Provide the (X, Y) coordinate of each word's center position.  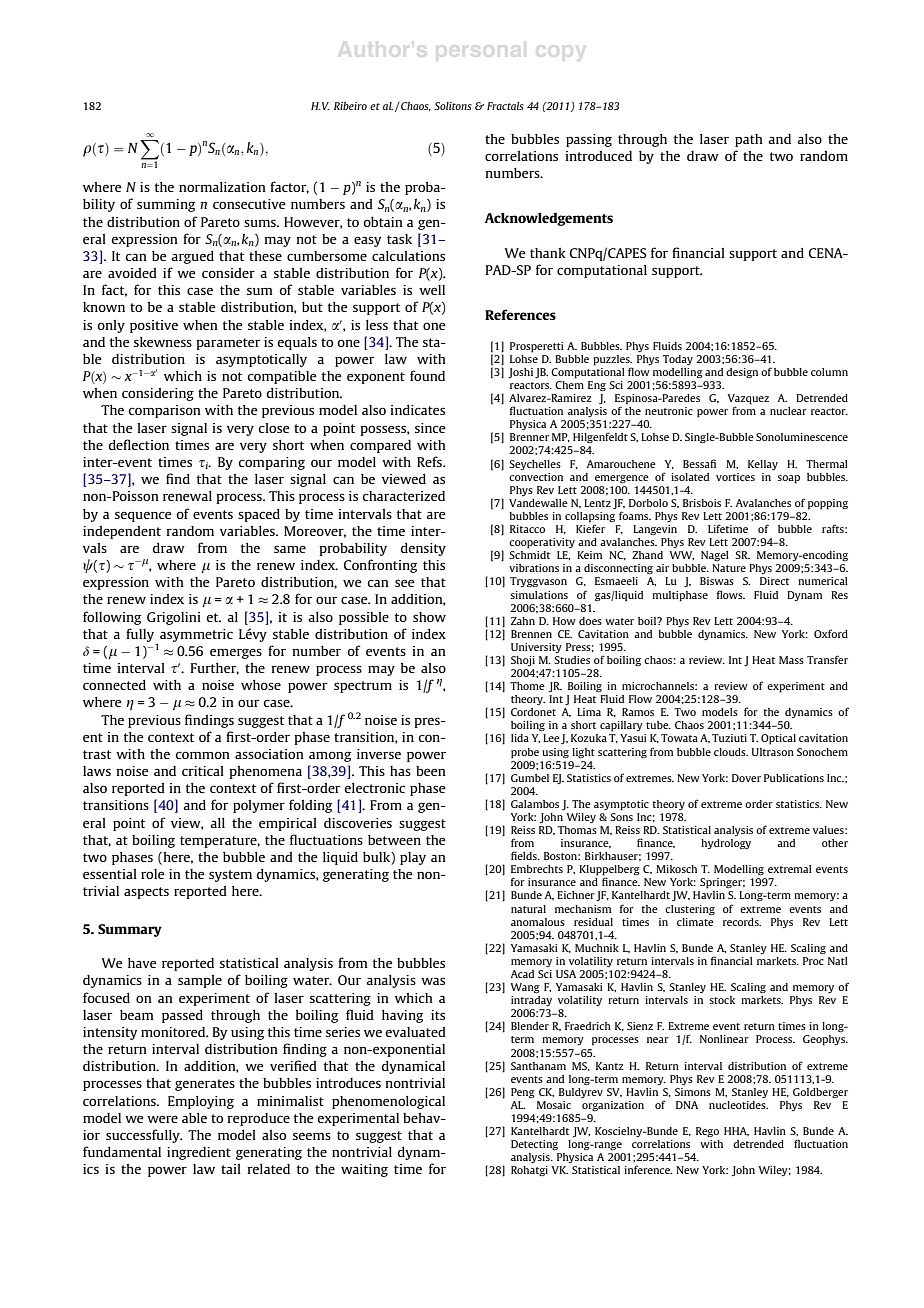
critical (203, 771)
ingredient (199, 1153)
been (431, 771)
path (749, 140)
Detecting (534, 1145)
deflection (138, 444)
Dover (746, 778)
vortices (735, 477)
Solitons (453, 106)
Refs (430, 461)
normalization (222, 187)
